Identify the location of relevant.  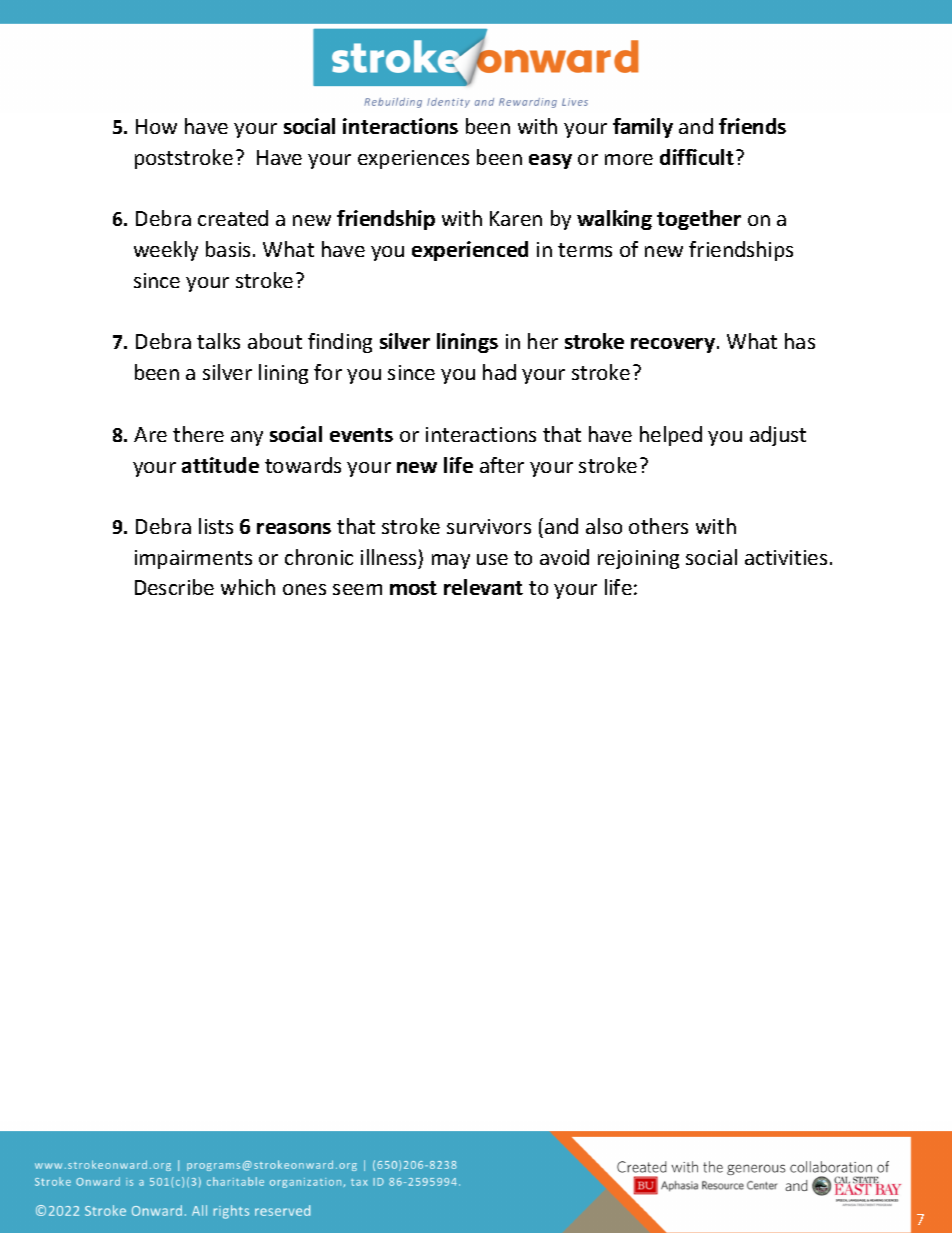
(483, 587).
